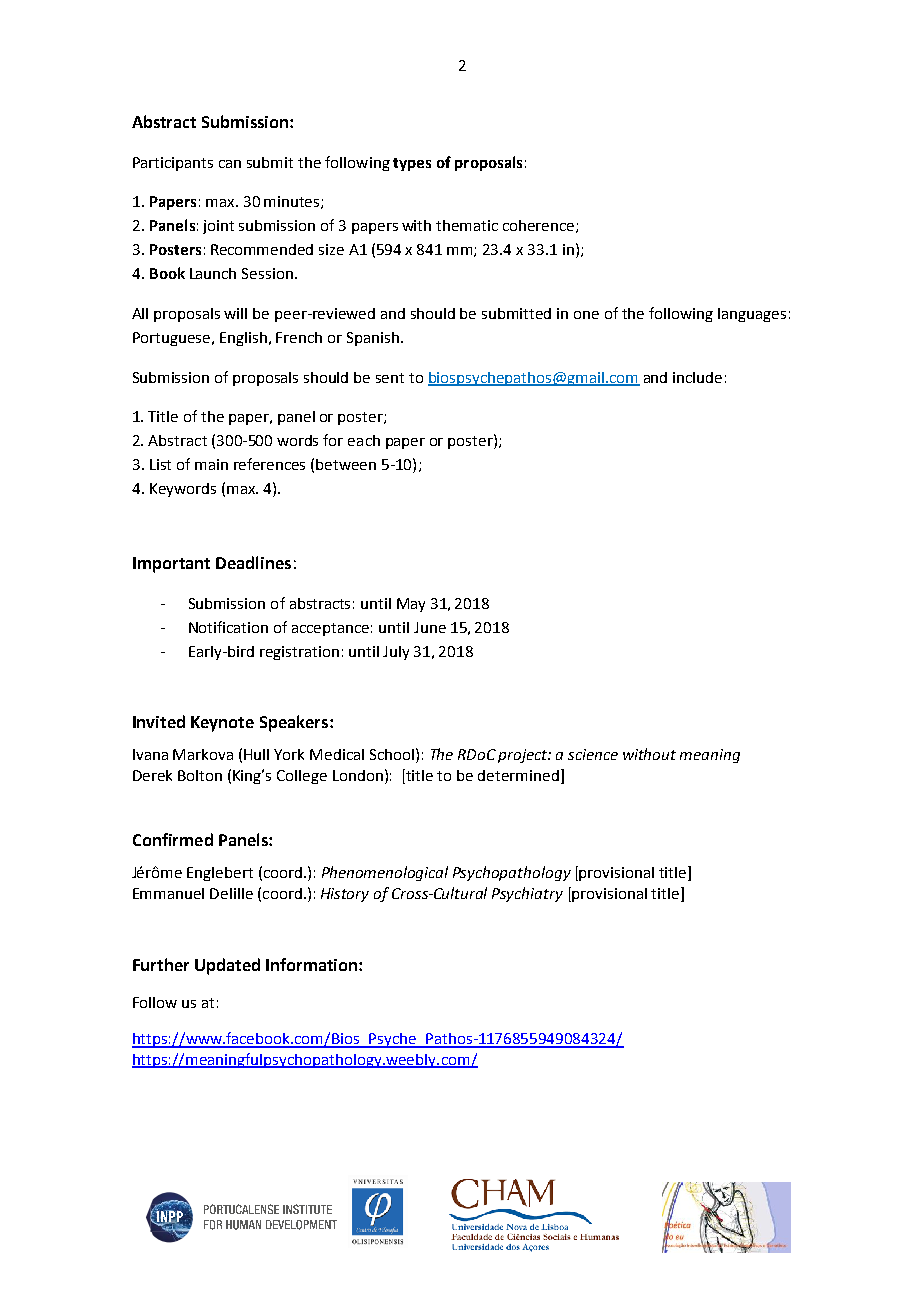 This screenshot has width=924, height=1308. Describe the element at coordinates (227, 966) in the screenshot. I see `Updated` at that location.
